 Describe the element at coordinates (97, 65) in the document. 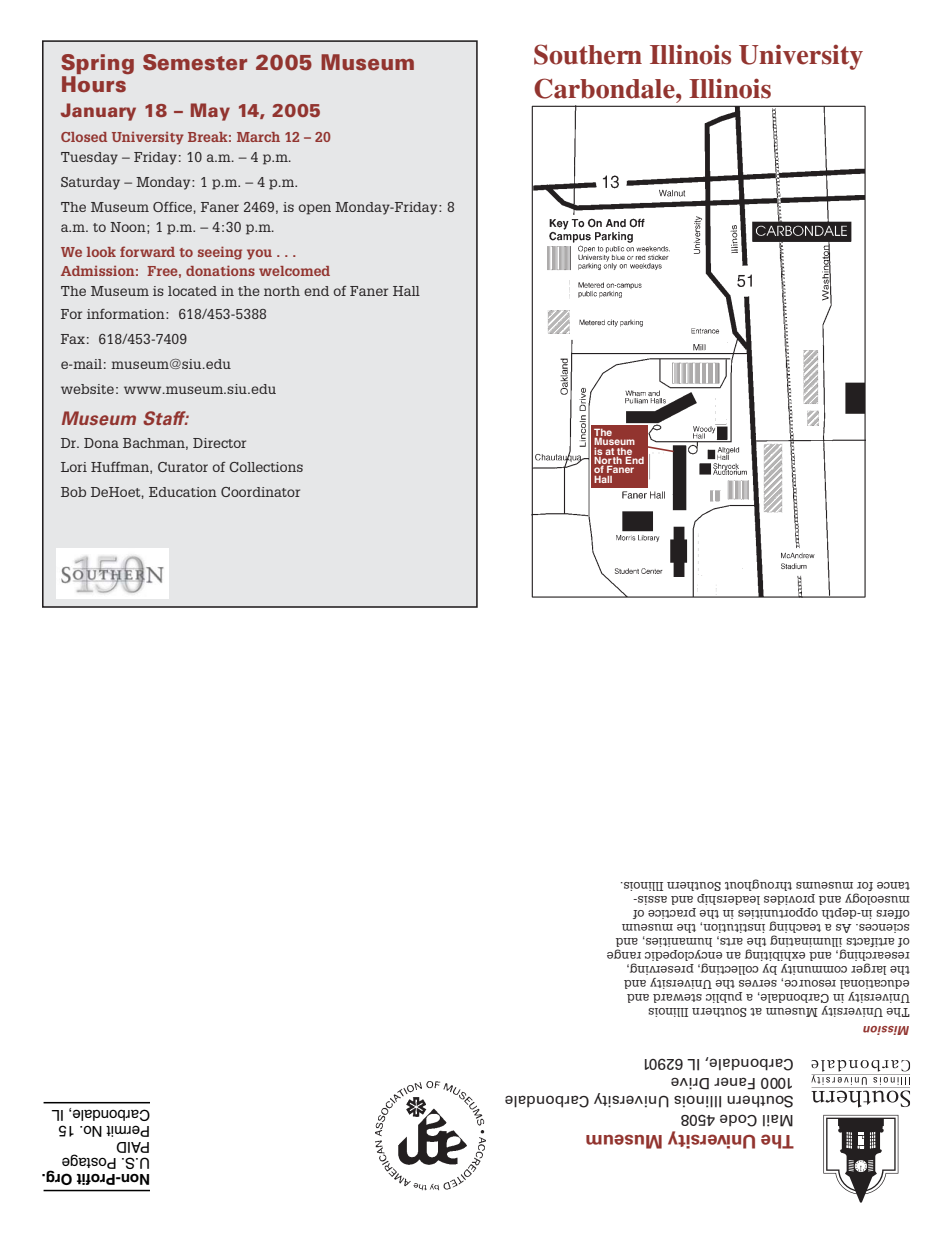

I see `Spring` at that location.
